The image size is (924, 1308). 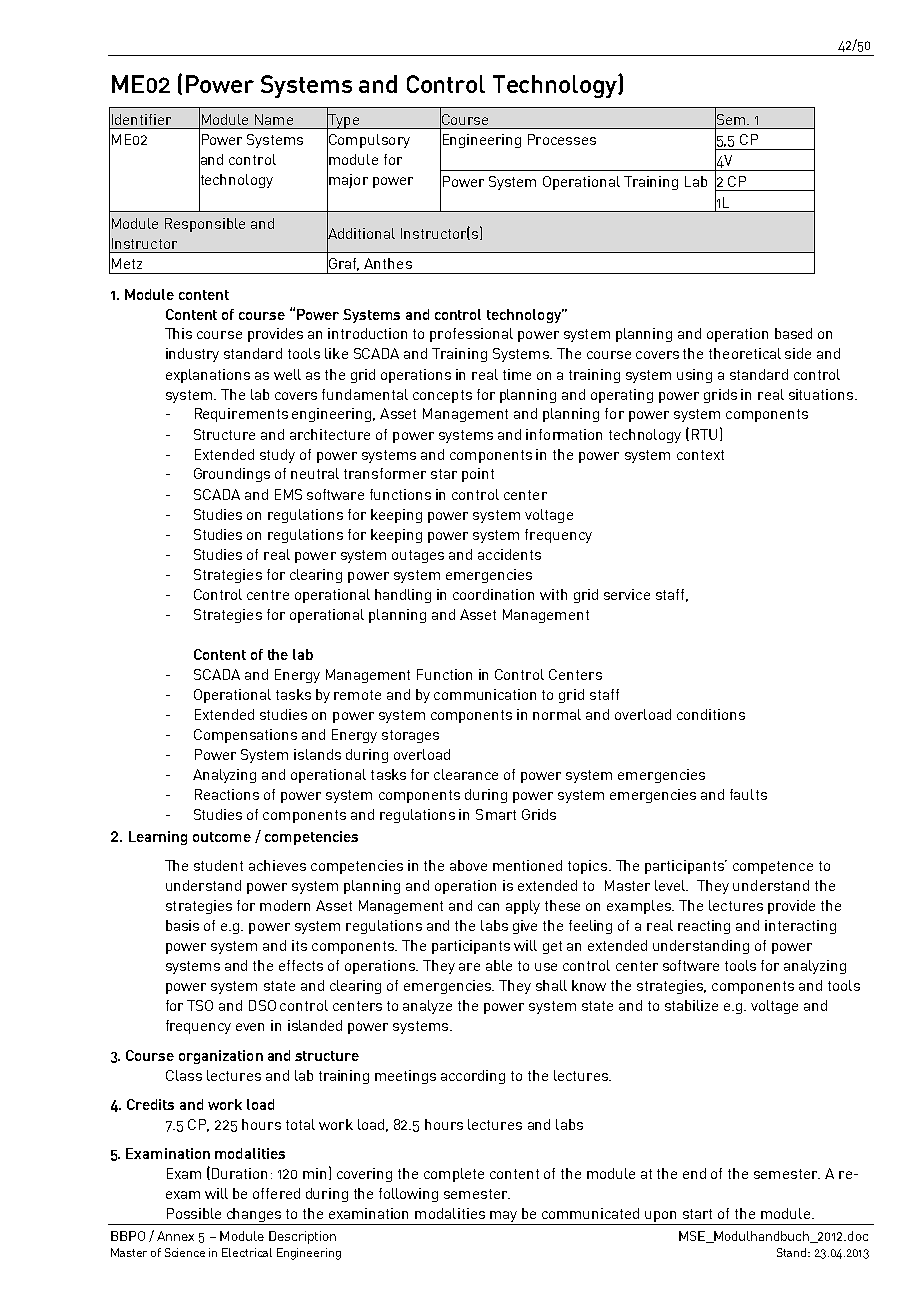 I want to click on Name, so click(x=274, y=119).
